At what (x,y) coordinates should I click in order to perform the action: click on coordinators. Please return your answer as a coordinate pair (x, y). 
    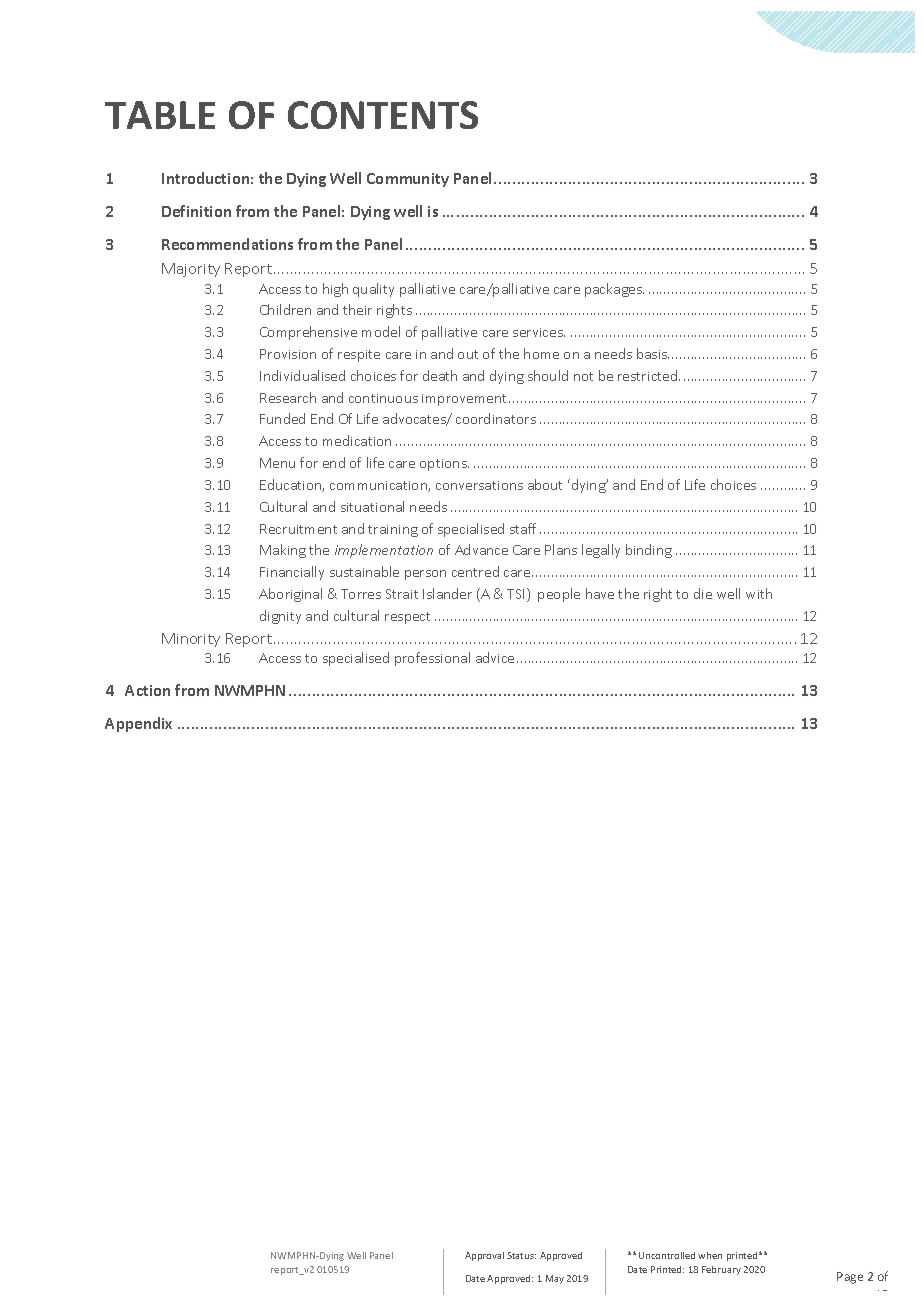
    Looking at the image, I should click on (496, 418).
